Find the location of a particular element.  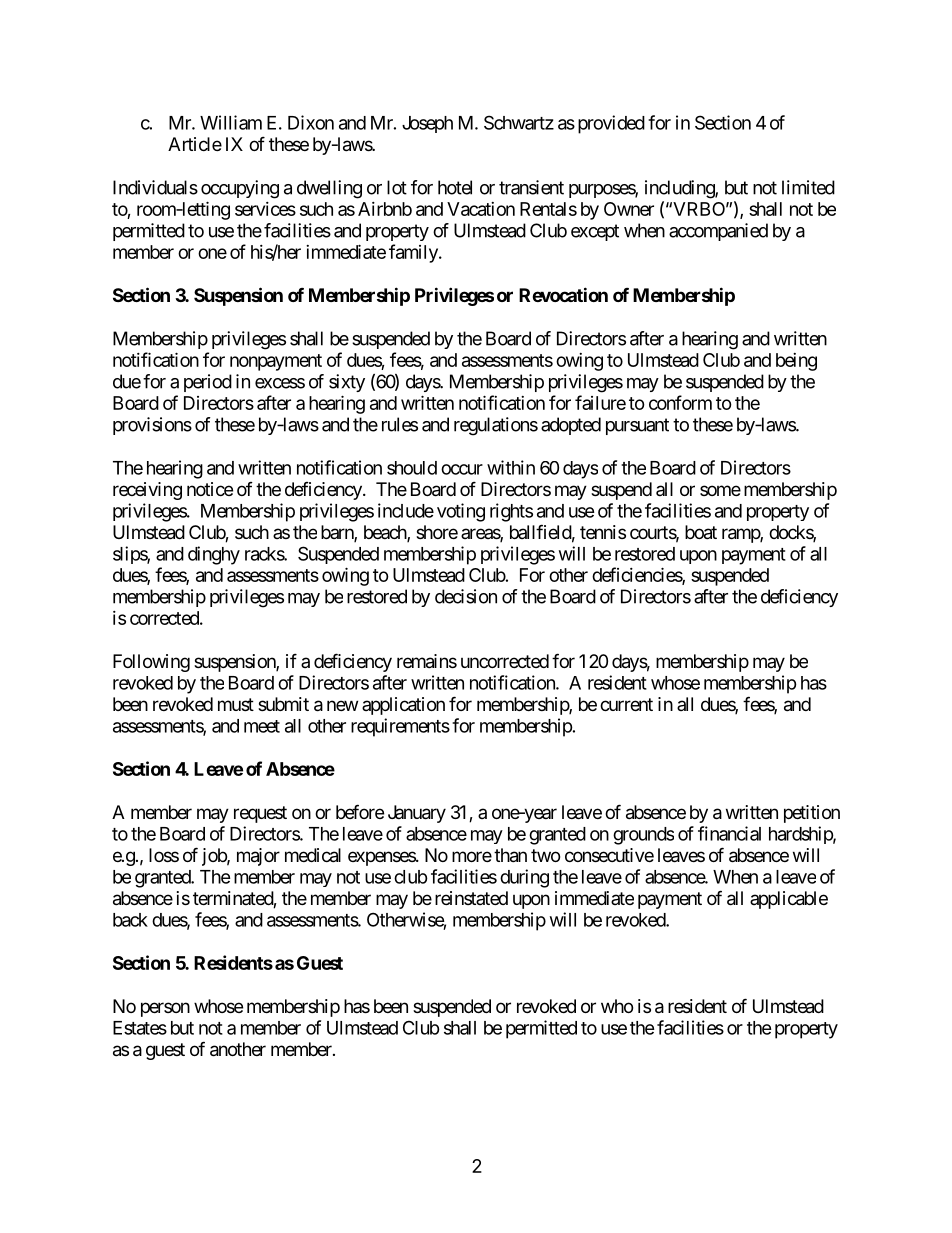

including is located at coordinates (680, 189).
